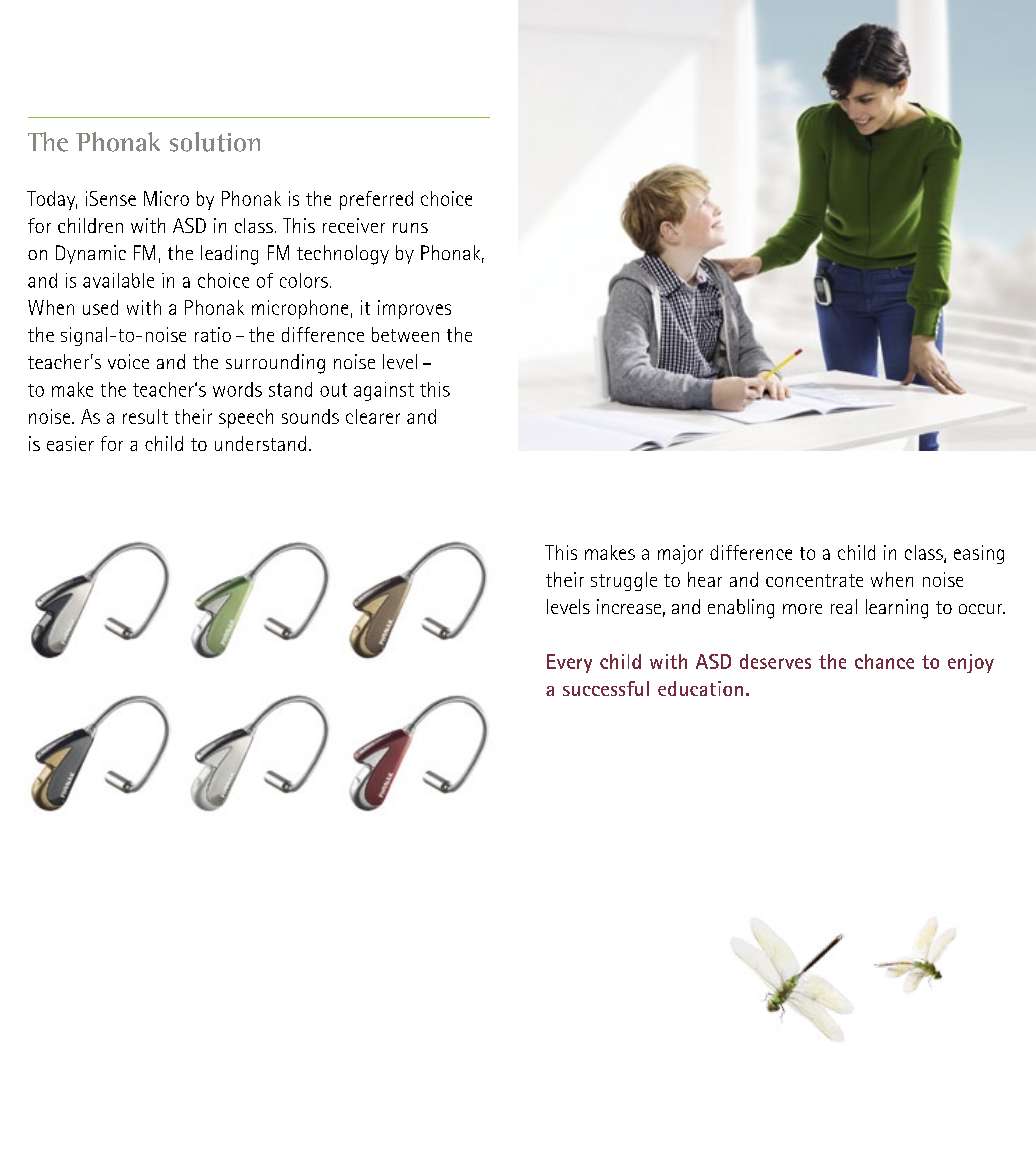 The width and height of the image is (1036, 1158). Describe the element at coordinates (624, 581) in the image. I see `struggle` at that location.
